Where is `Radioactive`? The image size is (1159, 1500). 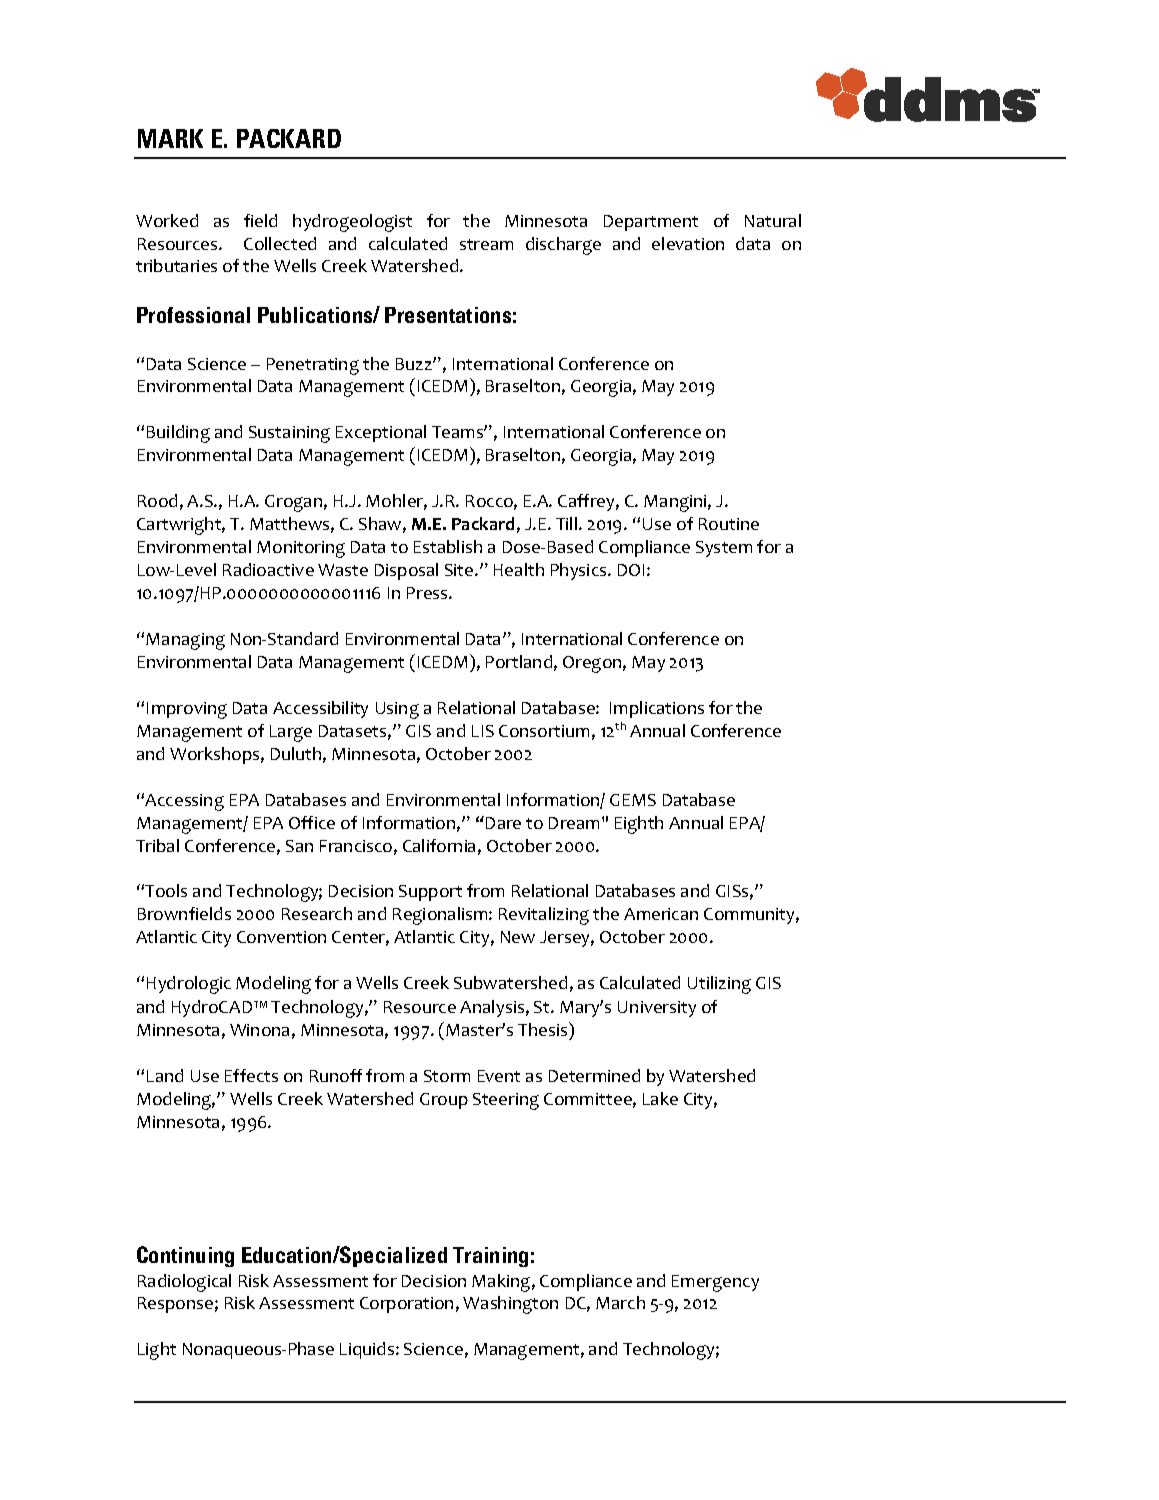
Radioactive is located at coordinates (268, 569).
